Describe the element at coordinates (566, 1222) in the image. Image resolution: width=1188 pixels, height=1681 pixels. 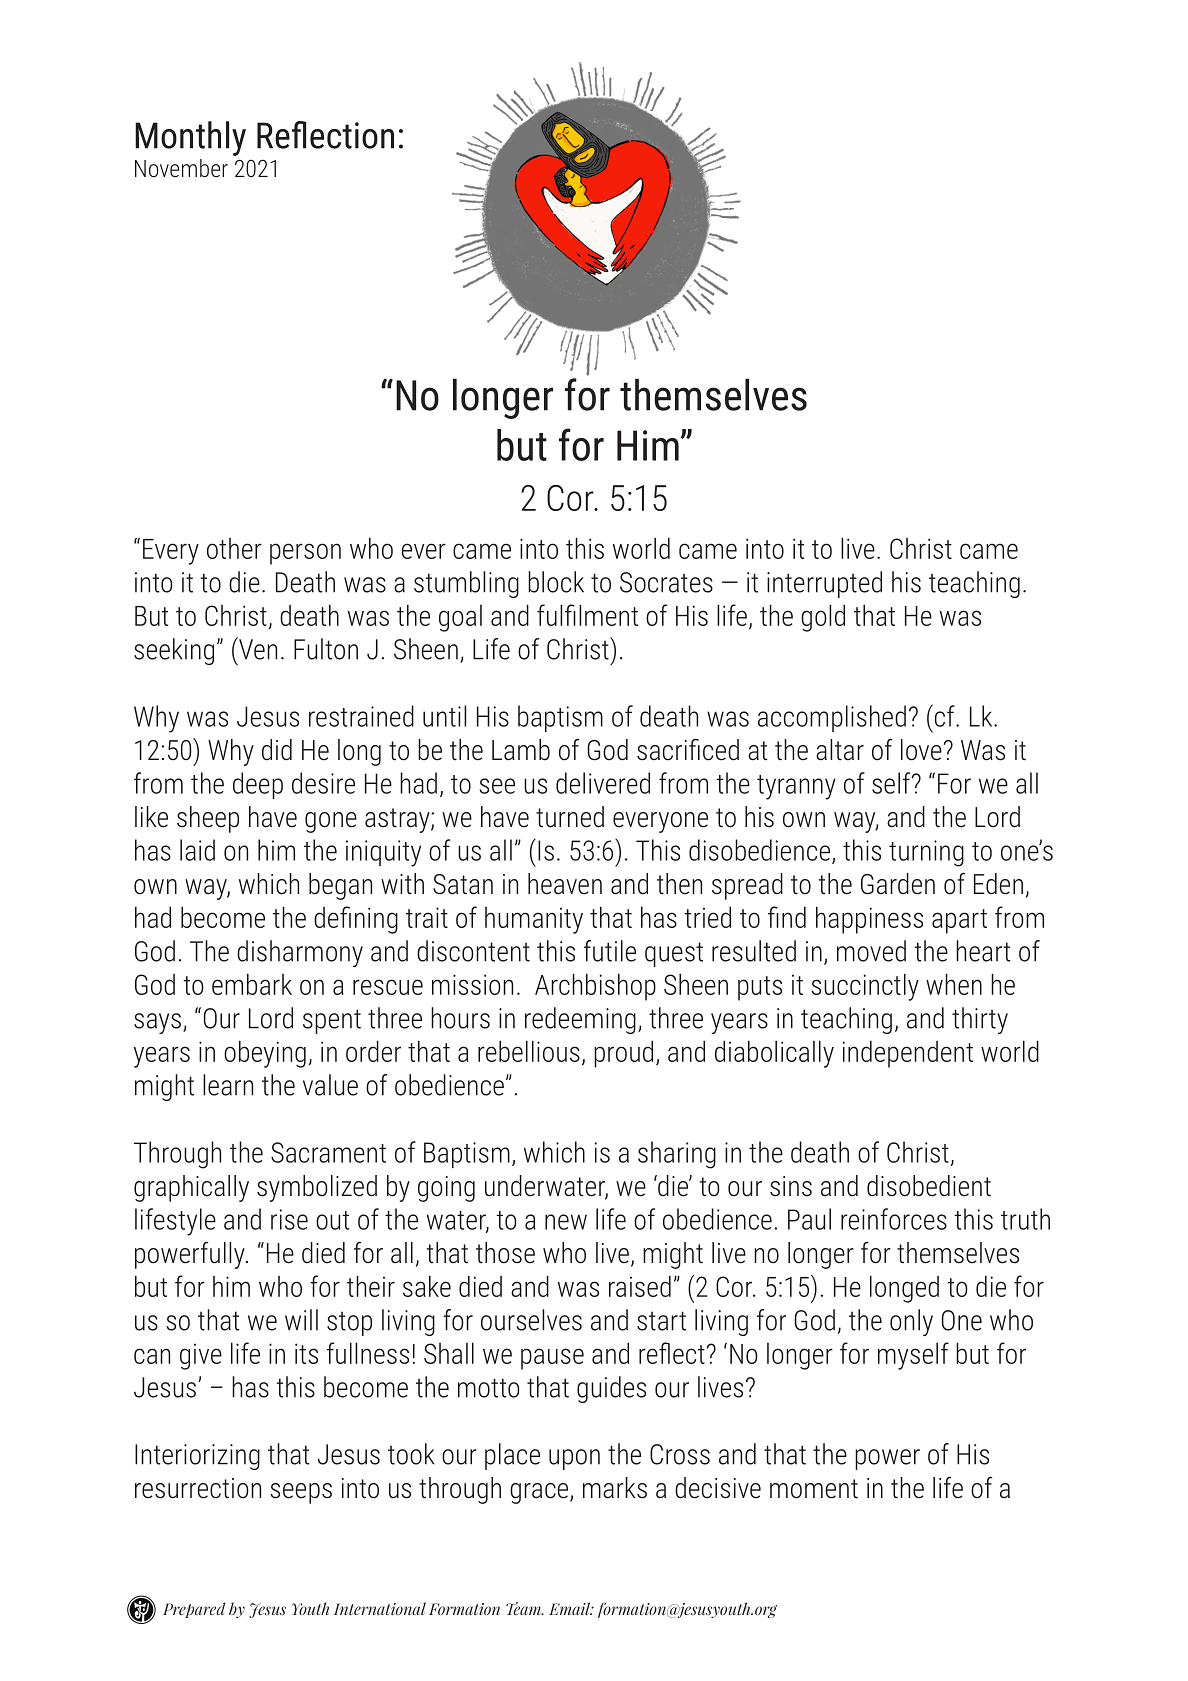
I see `new` at that location.
